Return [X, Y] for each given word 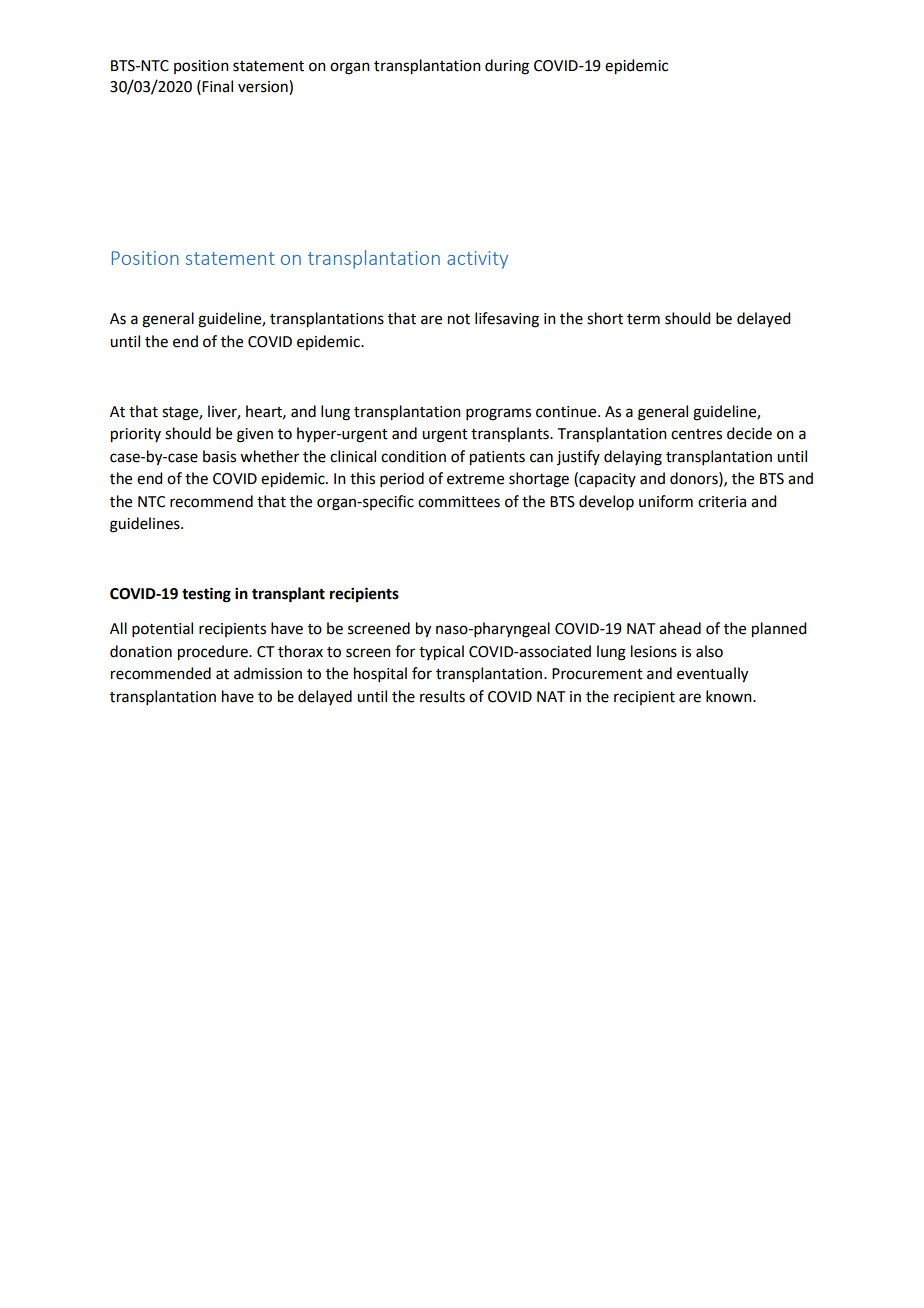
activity [477, 260]
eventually [712, 675]
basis [219, 456]
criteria [722, 502]
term [643, 319]
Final [217, 86]
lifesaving [507, 320]
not [459, 319]
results [442, 696]
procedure [214, 653]
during [507, 67]
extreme [475, 479]
